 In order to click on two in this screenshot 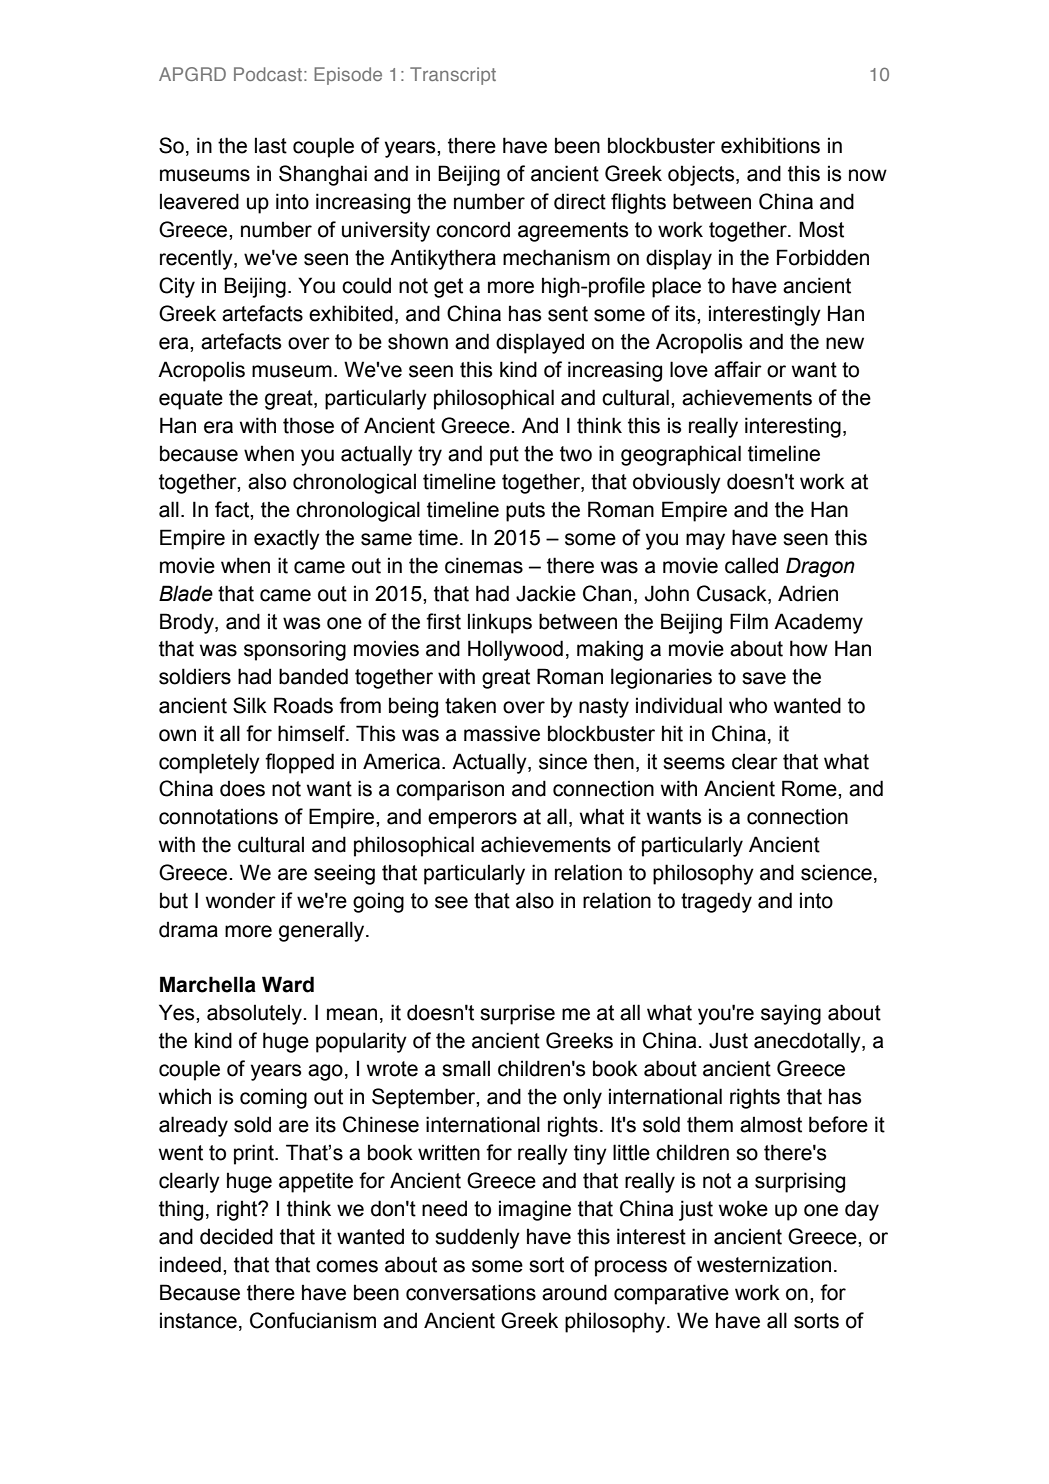, I will do `click(576, 454)`.
